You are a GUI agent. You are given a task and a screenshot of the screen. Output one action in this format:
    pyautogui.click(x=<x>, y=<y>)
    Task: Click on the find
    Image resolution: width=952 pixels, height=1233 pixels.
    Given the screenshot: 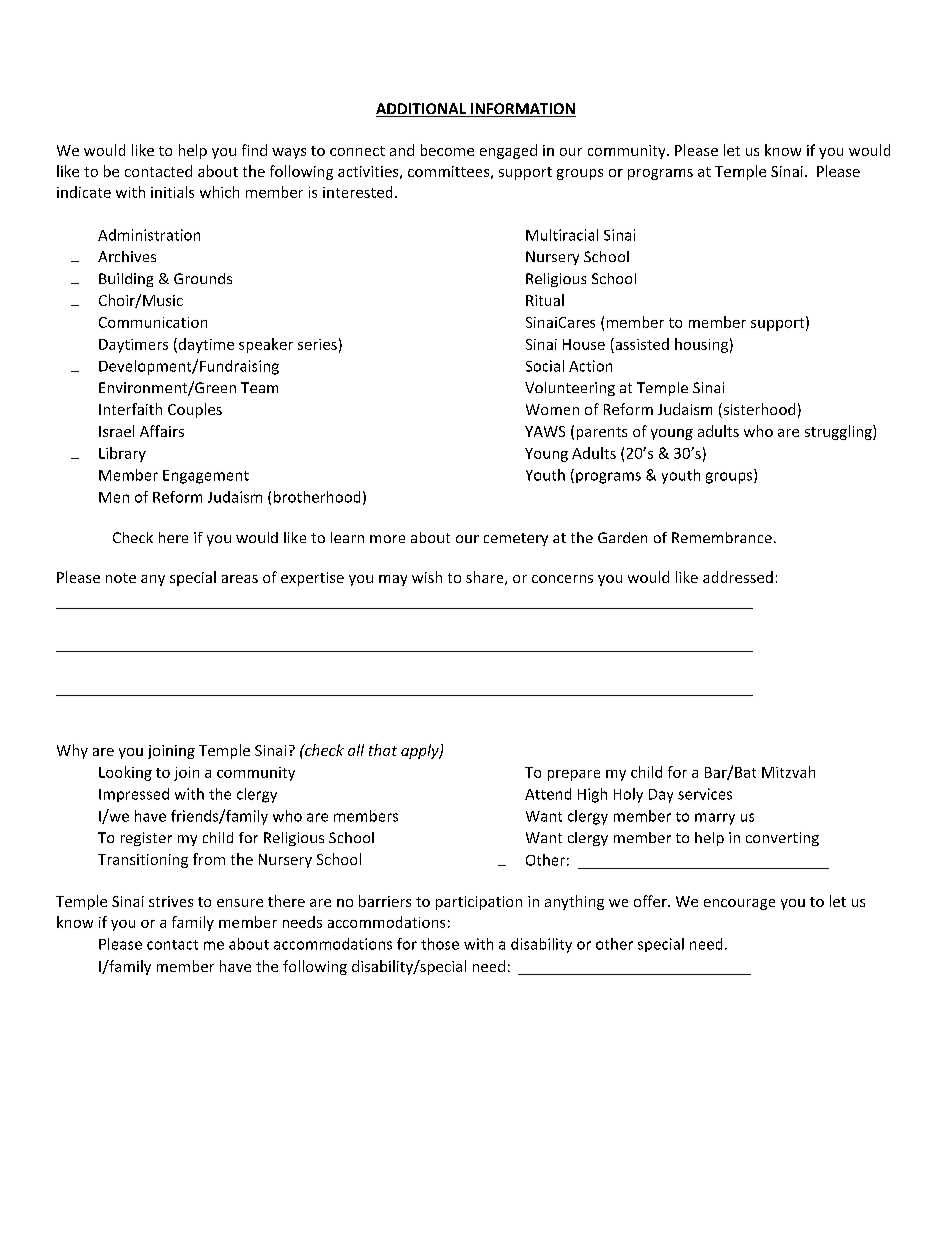 What is the action you would take?
    pyautogui.click(x=254, y=150)
